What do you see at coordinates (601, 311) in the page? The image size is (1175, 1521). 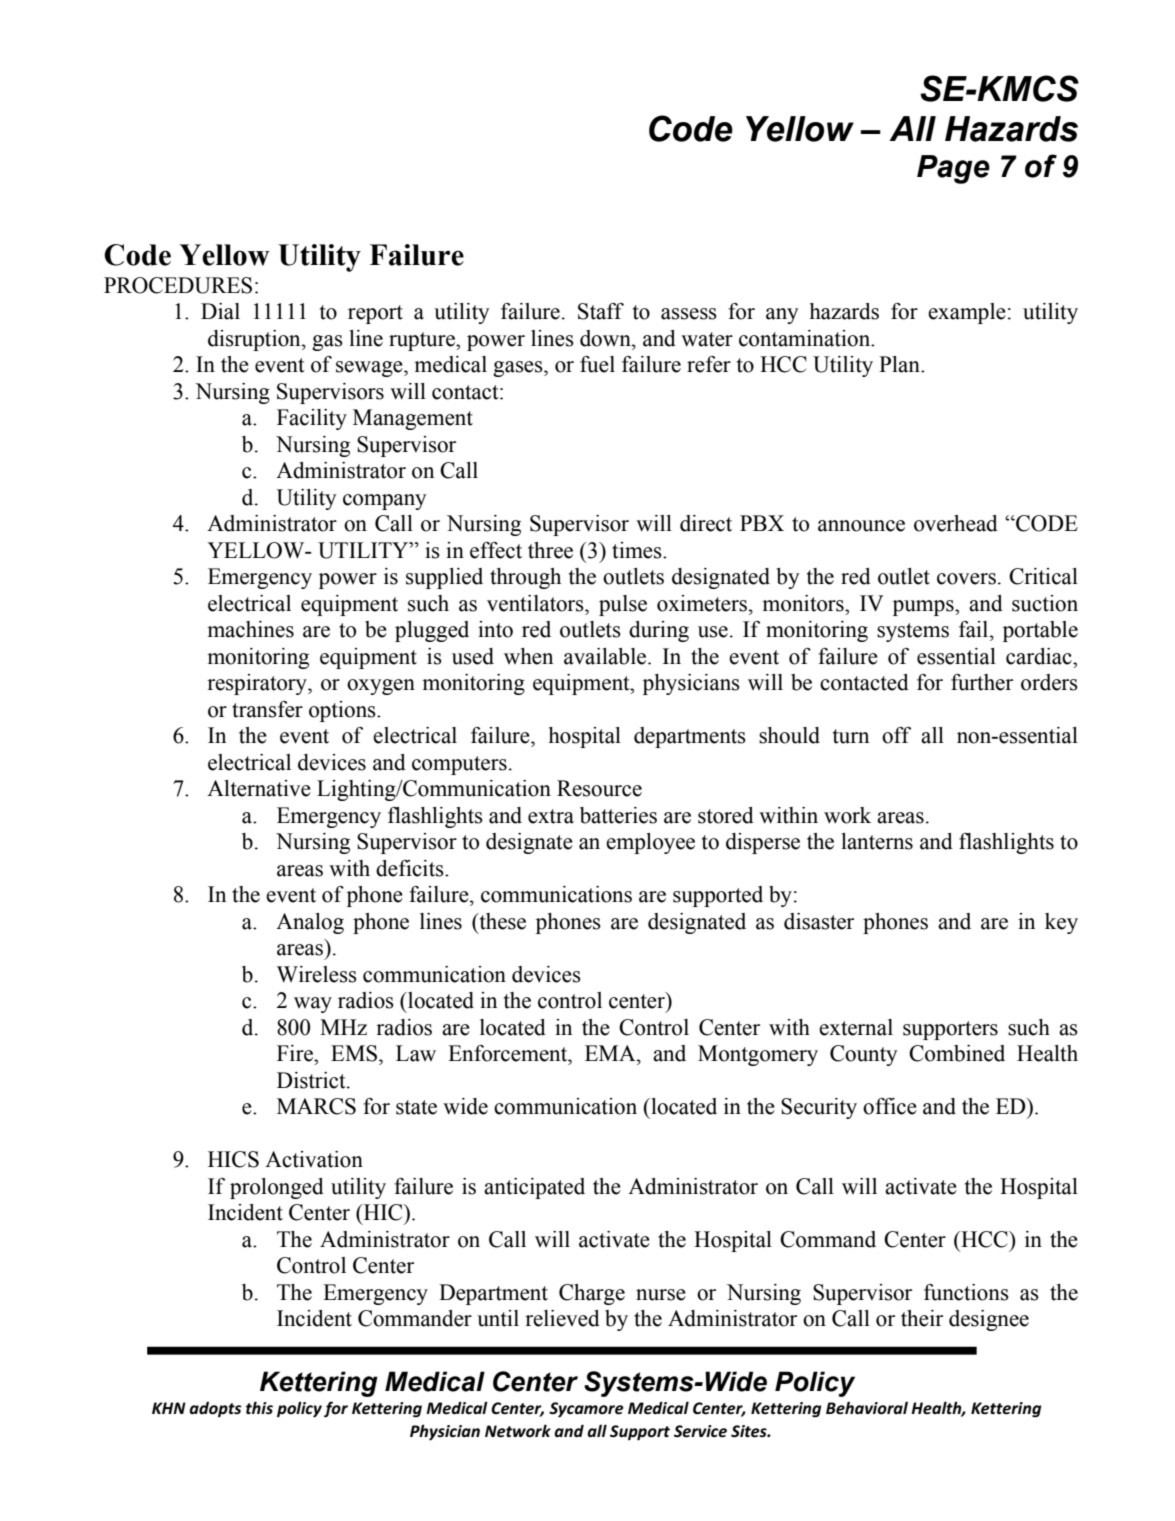 I see `Staff` at bounding box center [601, 311].
